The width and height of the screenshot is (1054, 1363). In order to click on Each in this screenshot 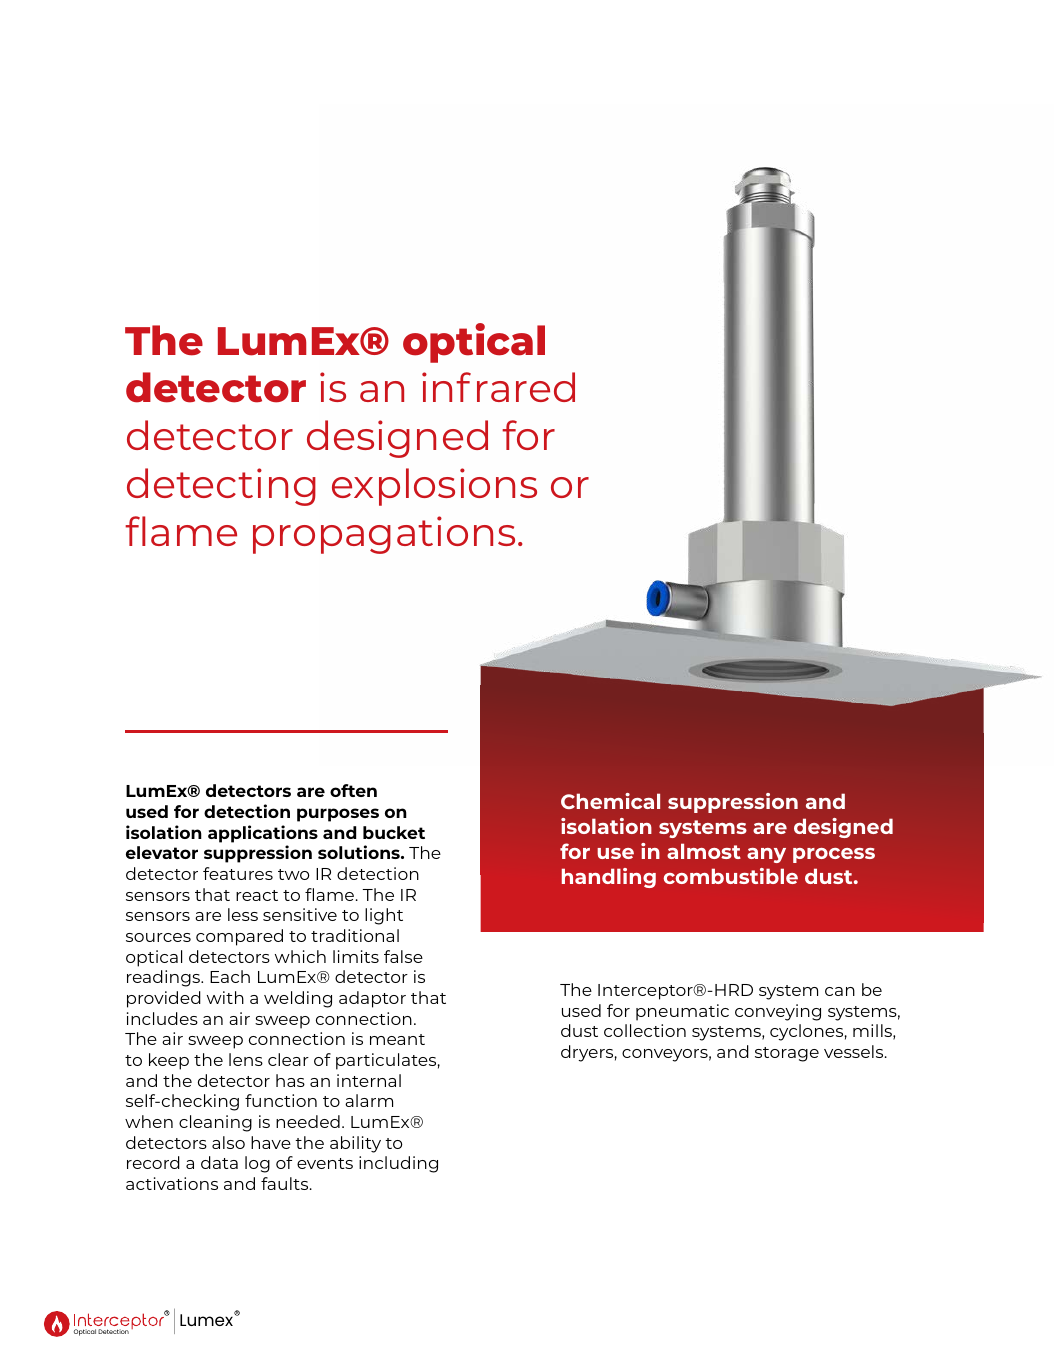, I will do `click(230, 976)`.
